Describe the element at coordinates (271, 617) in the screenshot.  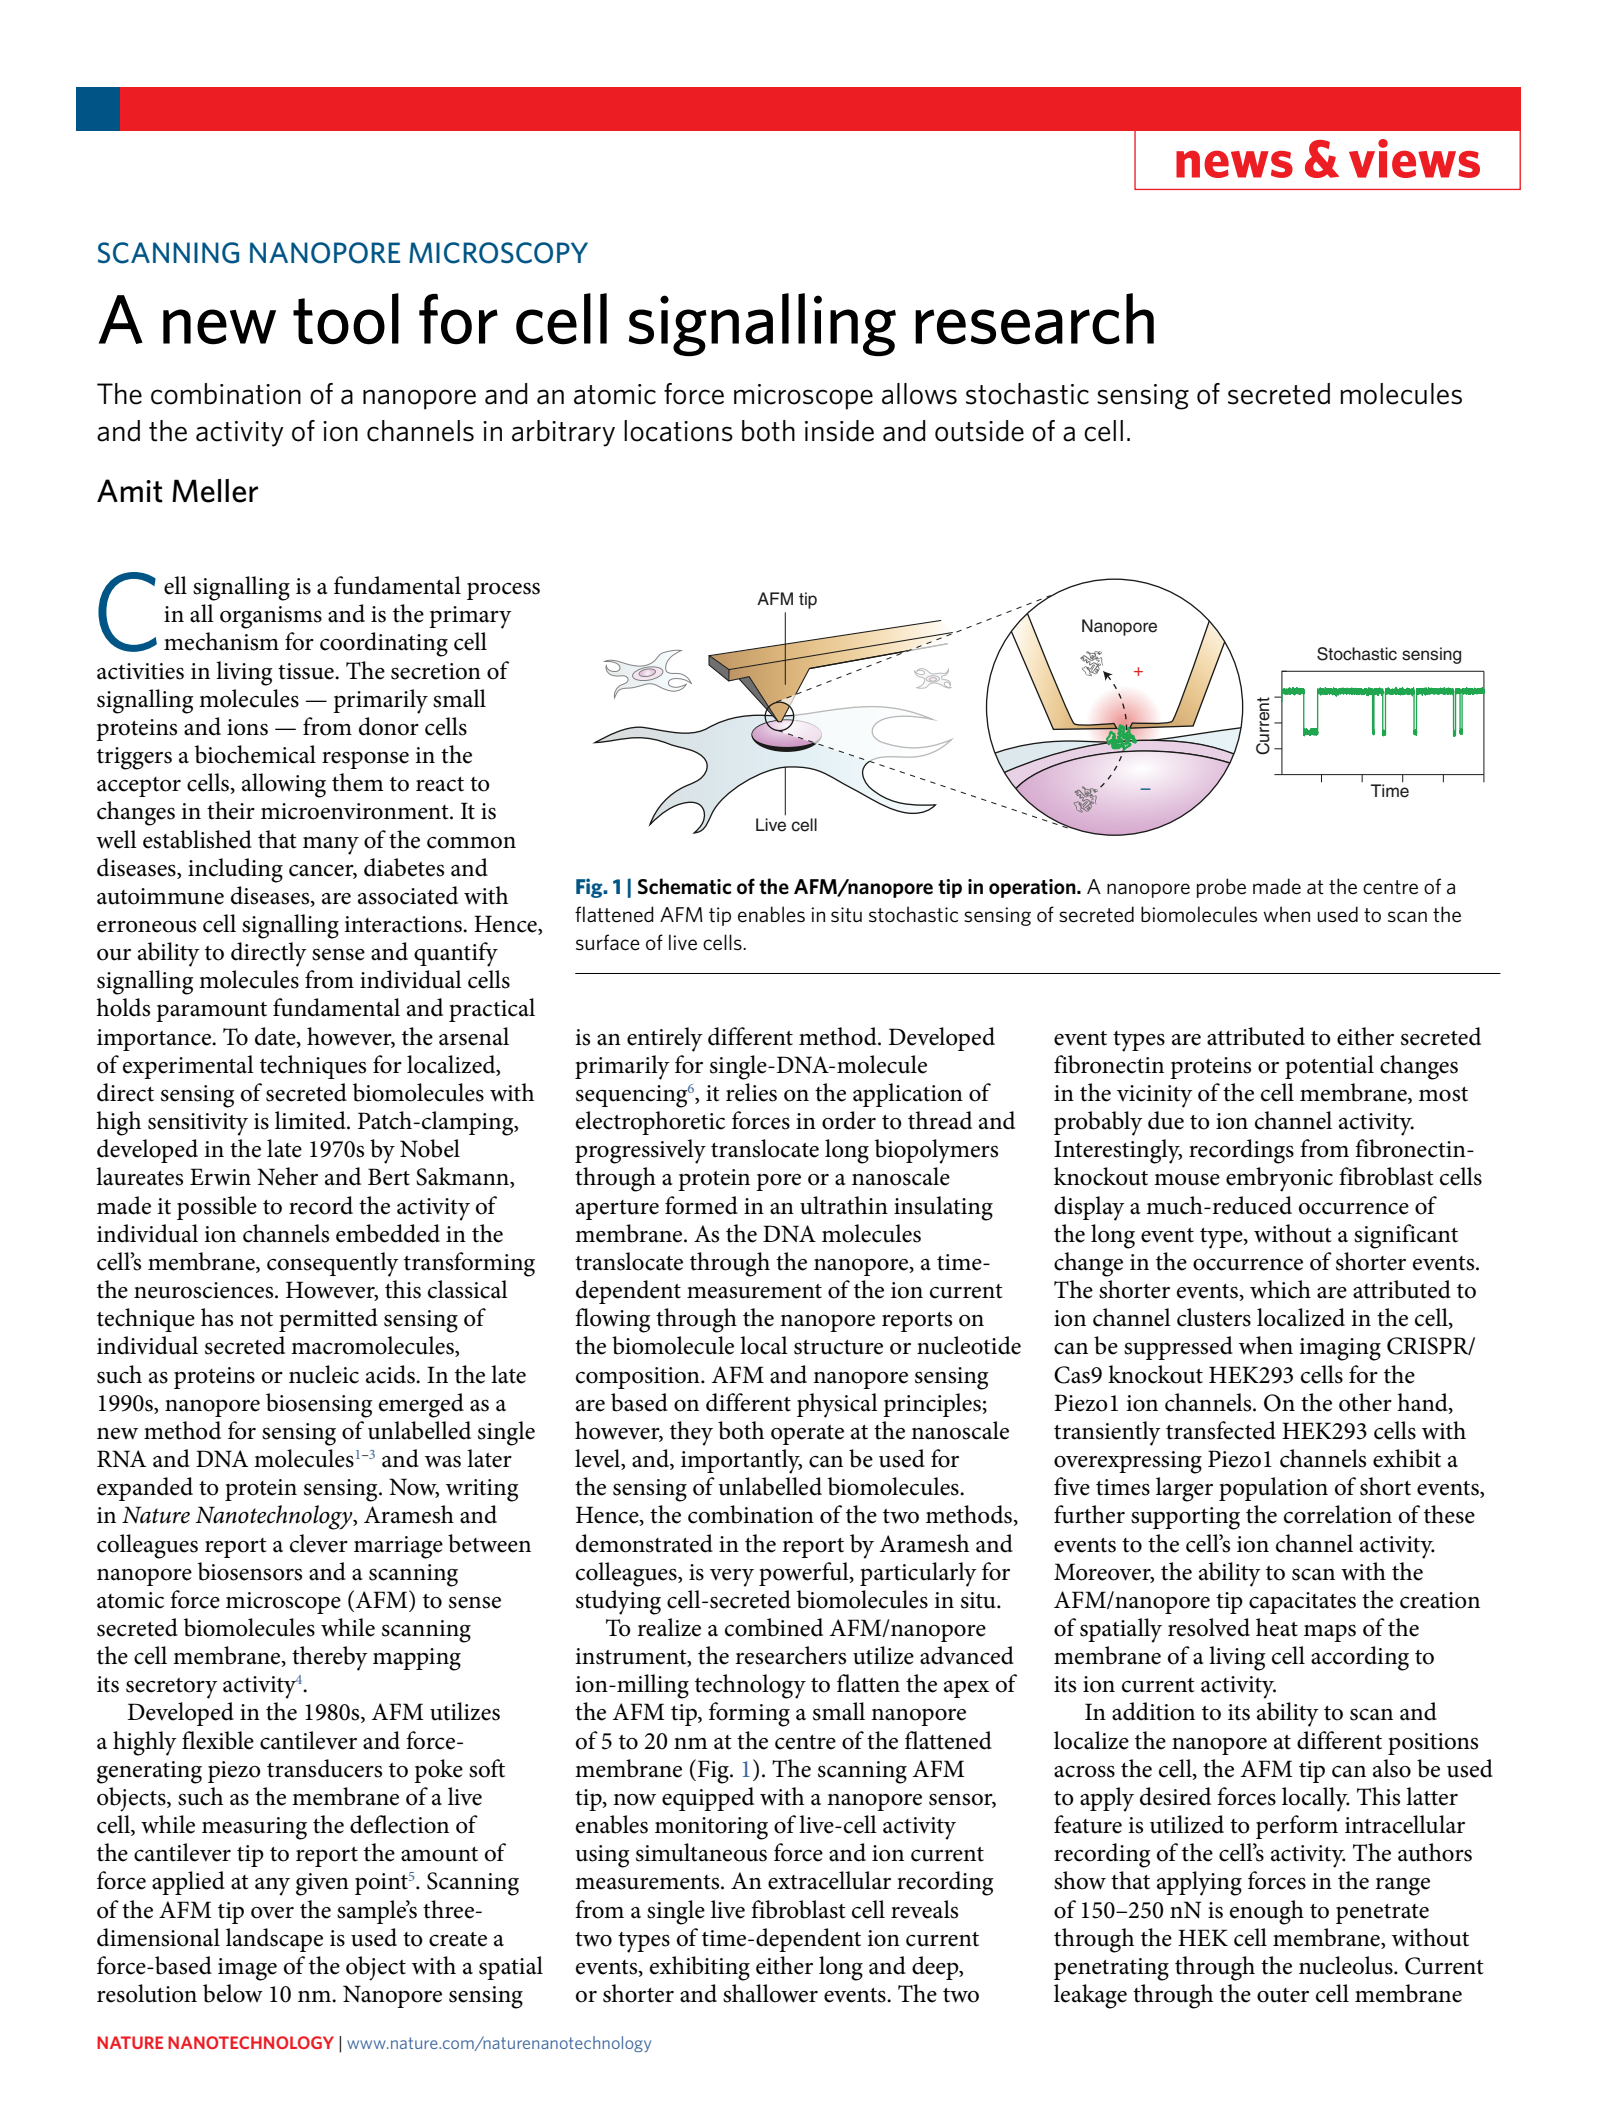
I see `organisms` at that location.
